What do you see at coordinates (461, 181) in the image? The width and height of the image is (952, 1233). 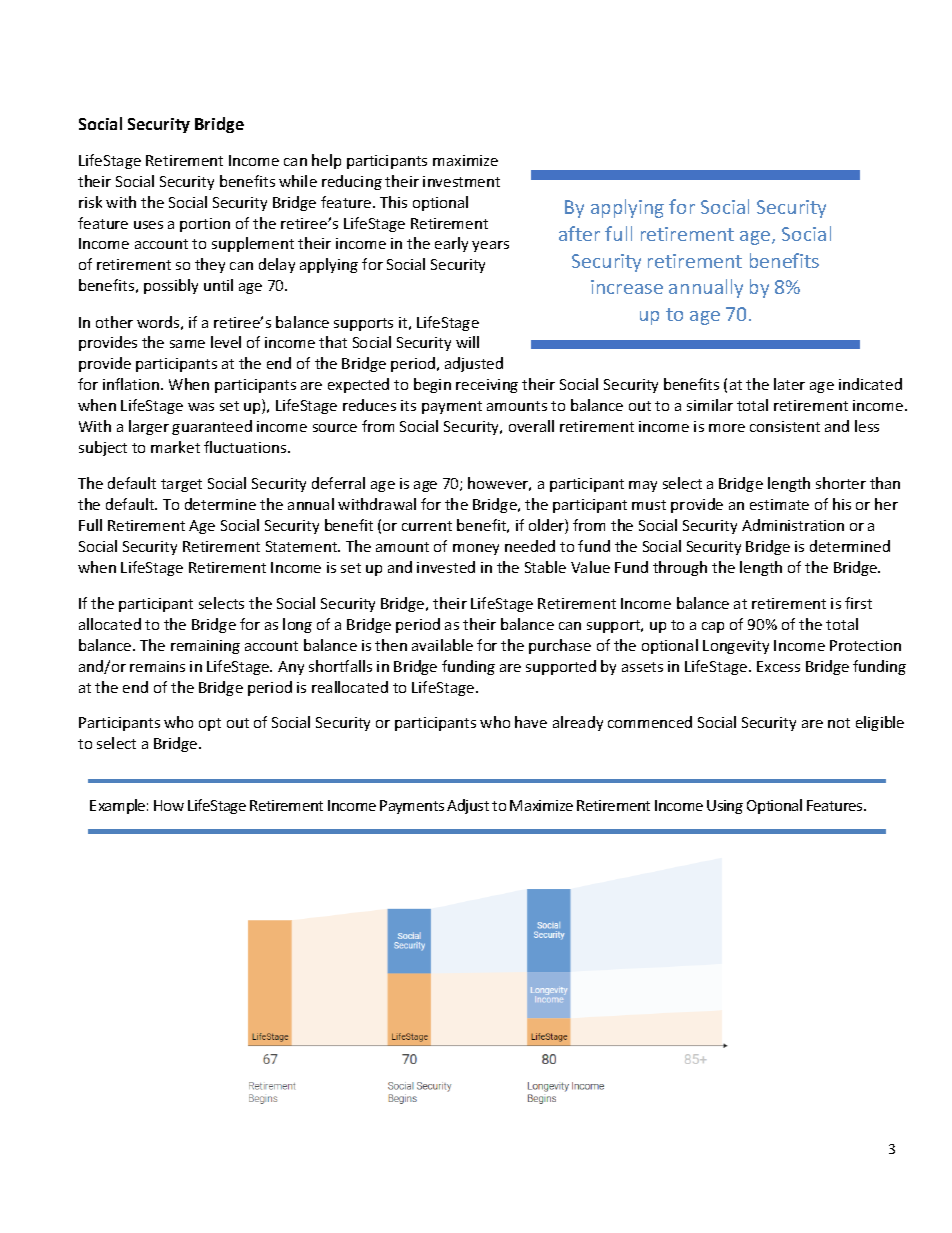 I see `investment` at bounding box center [461, 181].
